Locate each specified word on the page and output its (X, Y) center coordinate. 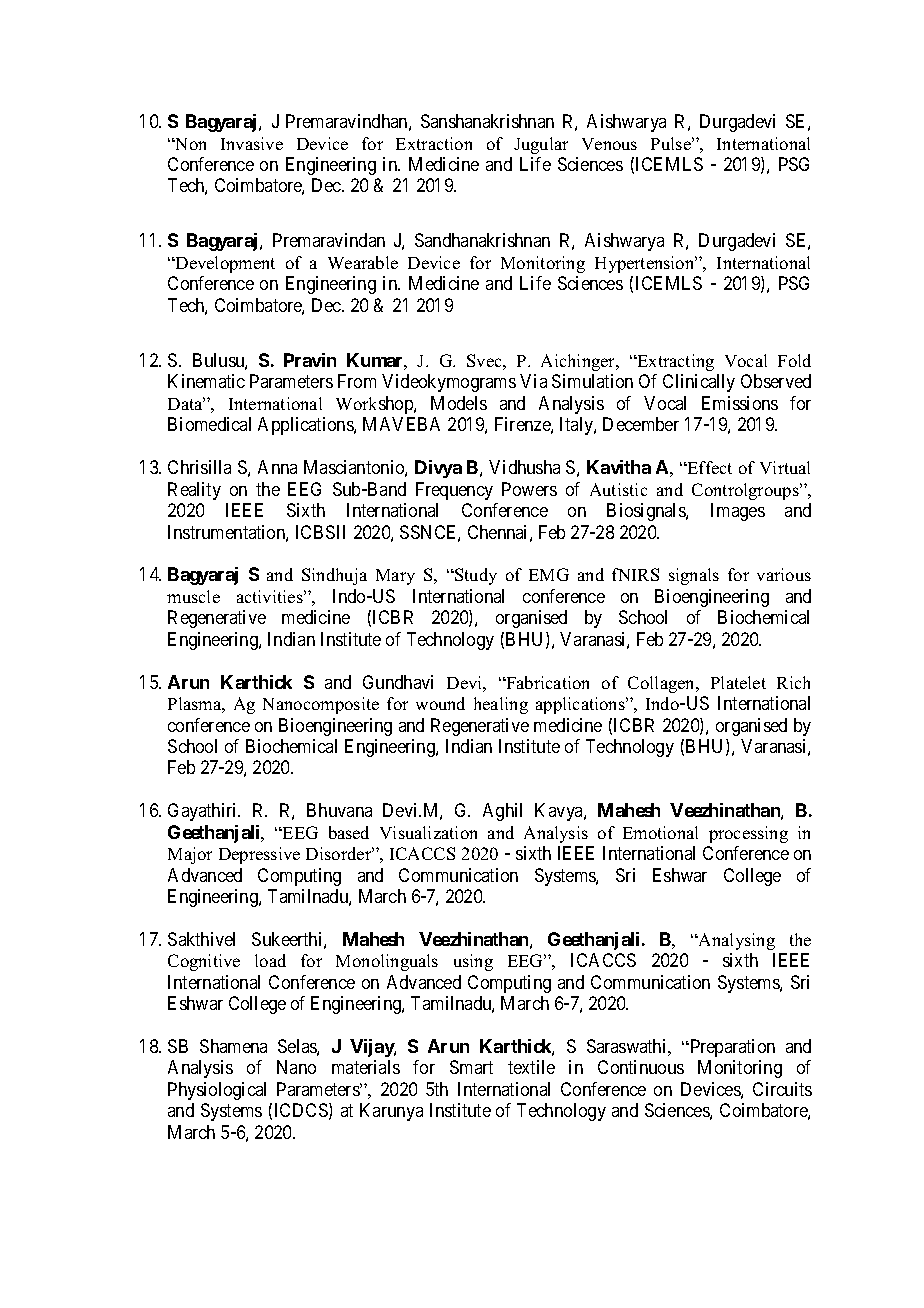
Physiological (217, 1091)
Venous (609, 144)
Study (475, 576)
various (784, 574)
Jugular (541, 145)
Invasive (252, 143)
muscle (193, 596)
